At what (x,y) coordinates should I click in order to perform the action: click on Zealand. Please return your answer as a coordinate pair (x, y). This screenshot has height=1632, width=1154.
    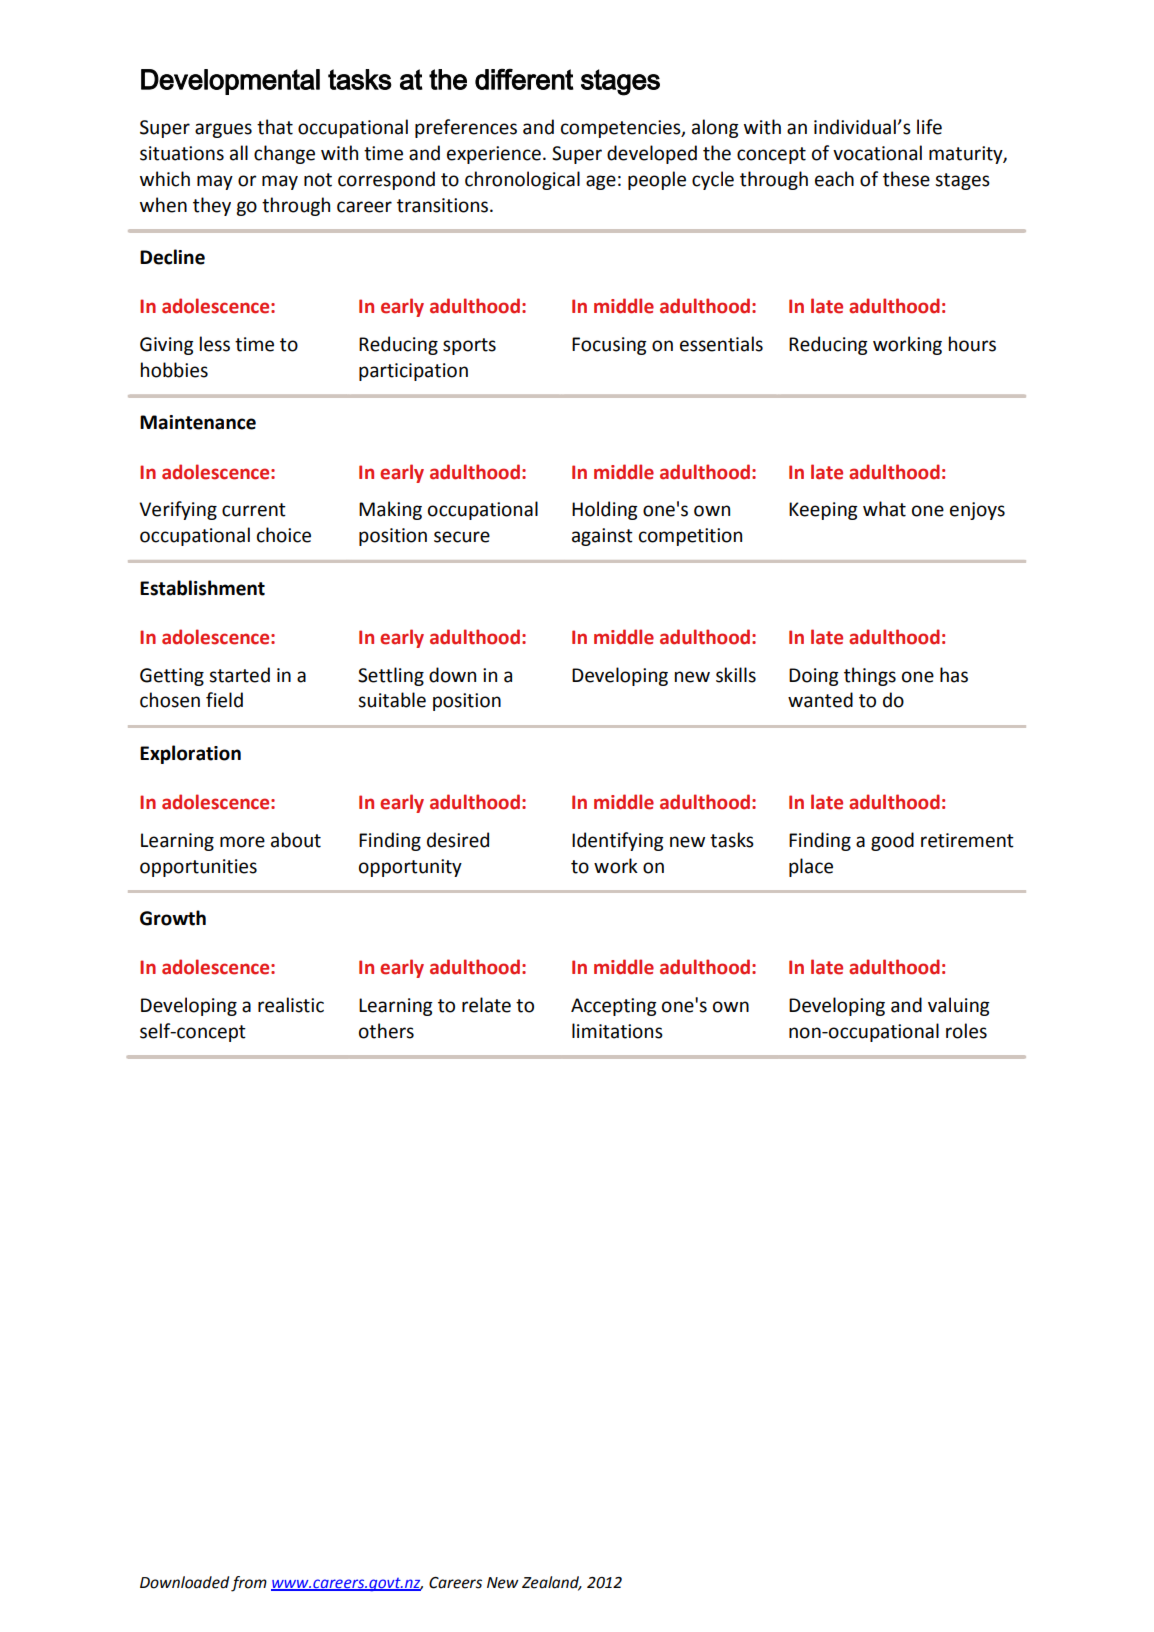
    Looking at the image, I should click on (552, 1583).
